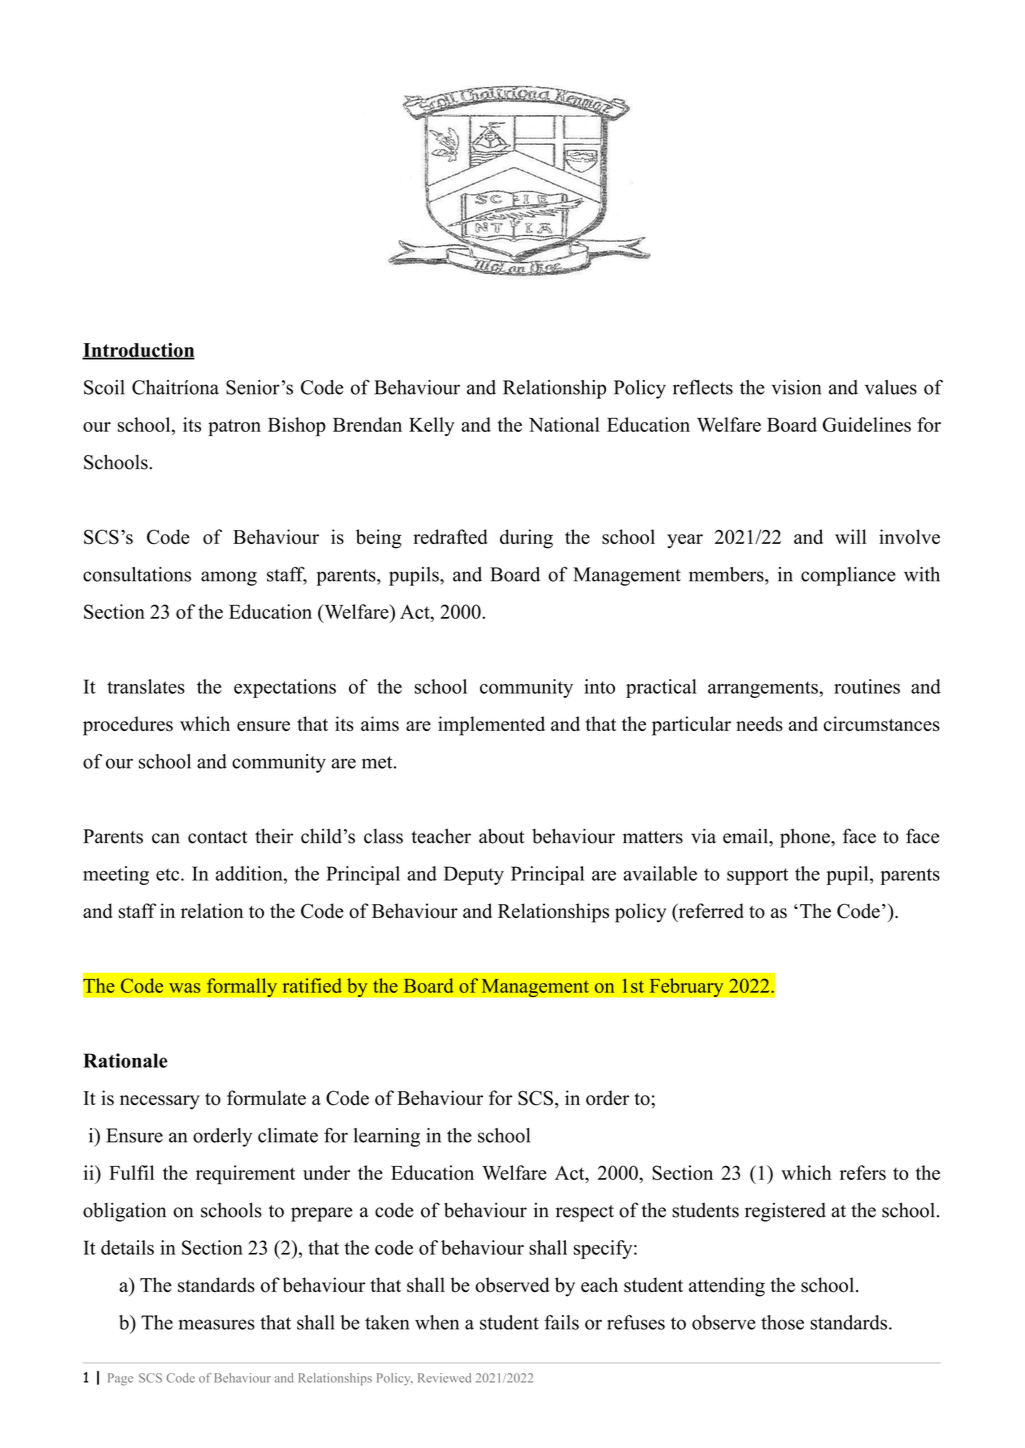 This page has height=1448, width=1025. I want to click on measures, so click(217, 1324).
